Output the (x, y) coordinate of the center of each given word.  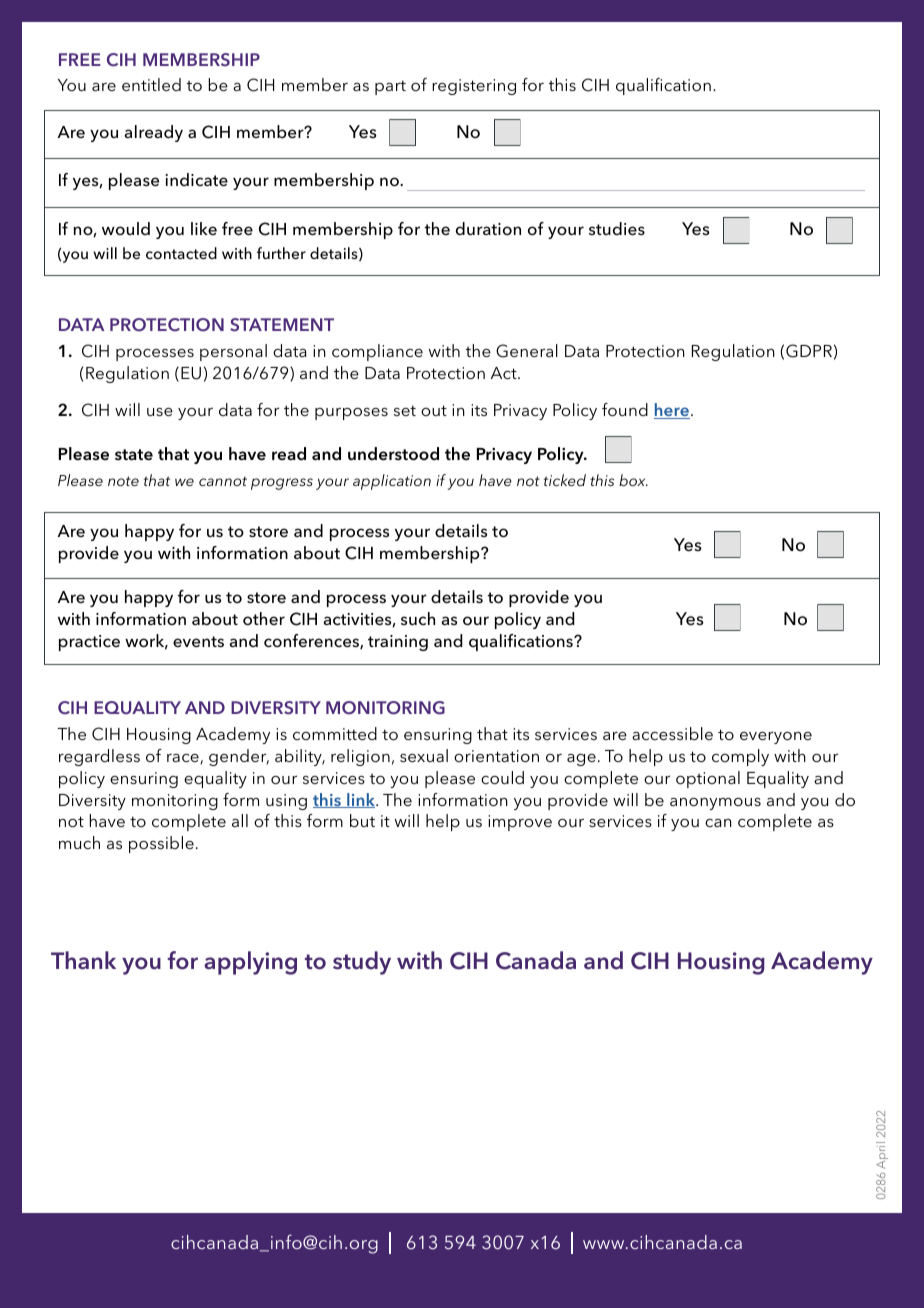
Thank (83, 960)
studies (617, 229)
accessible (672, 733)
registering (474, 87)
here (672, 411)
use (160, 412)
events (198, 642)
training (398, 643)
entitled (151, 84)
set (405, 410)
